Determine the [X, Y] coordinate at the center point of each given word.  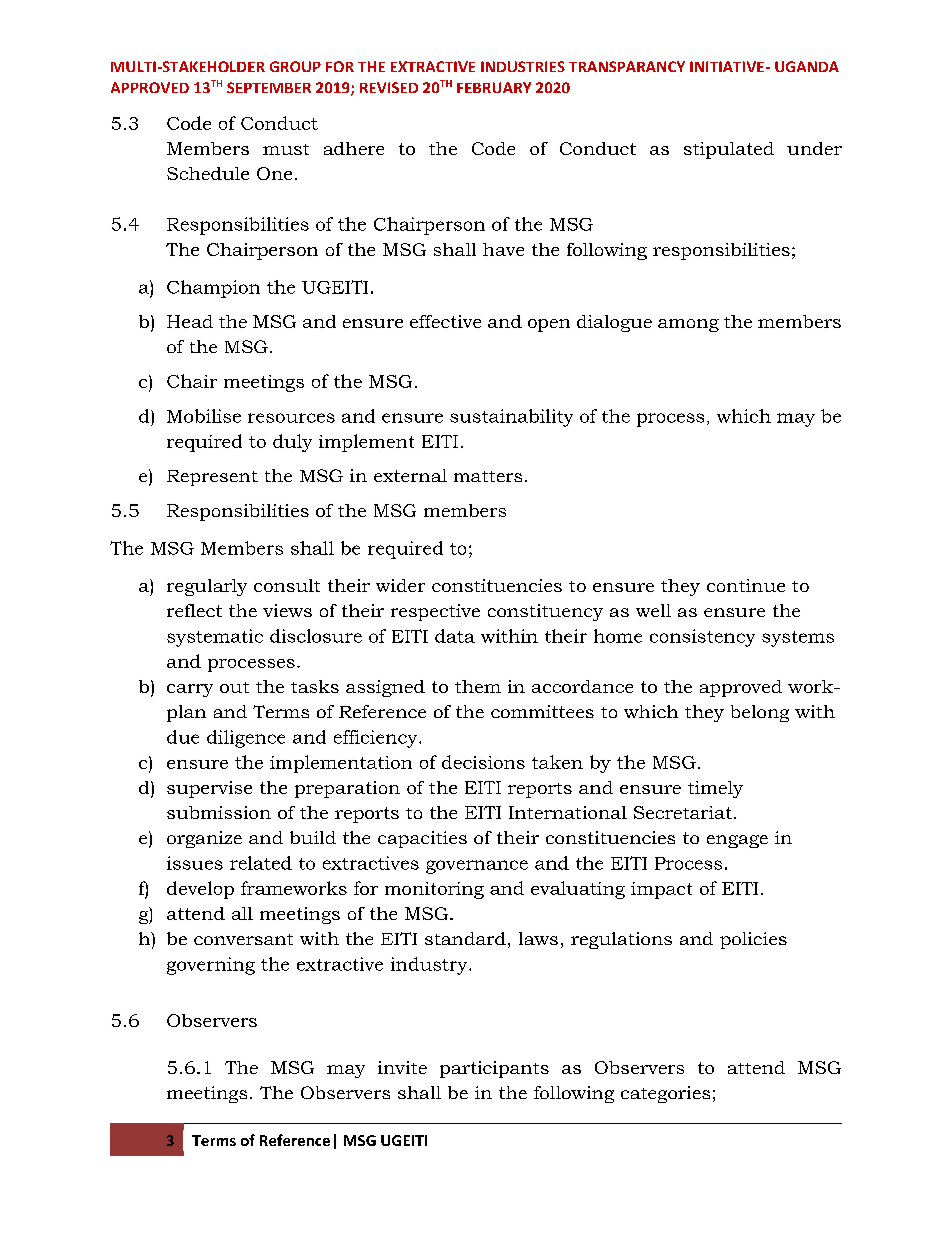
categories [665, 1094]
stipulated [729, 150]
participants [494, 1069]
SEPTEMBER [269, 87]
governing [211, 966]
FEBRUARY [494, 87]
